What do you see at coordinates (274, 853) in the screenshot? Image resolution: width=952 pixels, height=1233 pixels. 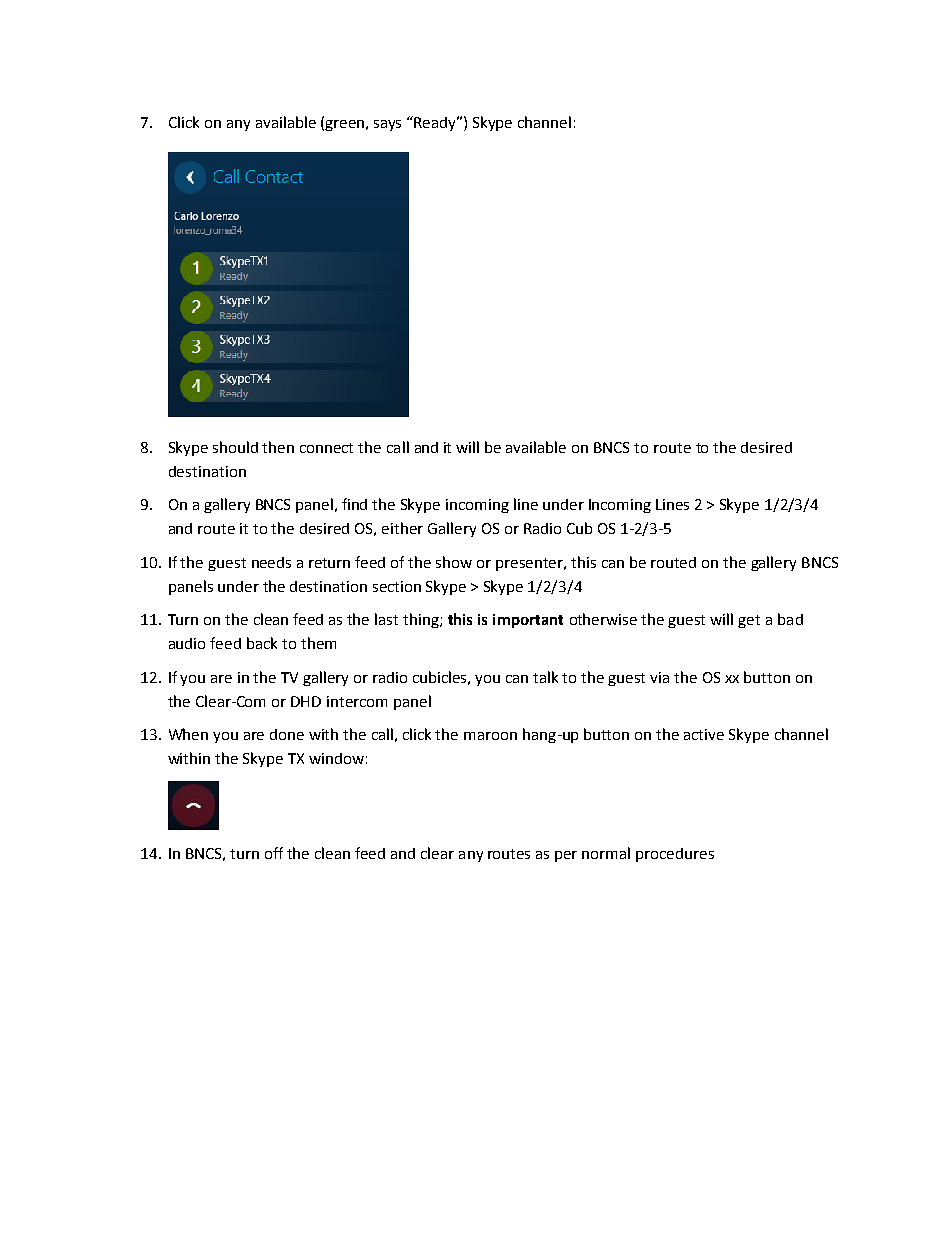 I see `off` at bounding box center [274, 853].
